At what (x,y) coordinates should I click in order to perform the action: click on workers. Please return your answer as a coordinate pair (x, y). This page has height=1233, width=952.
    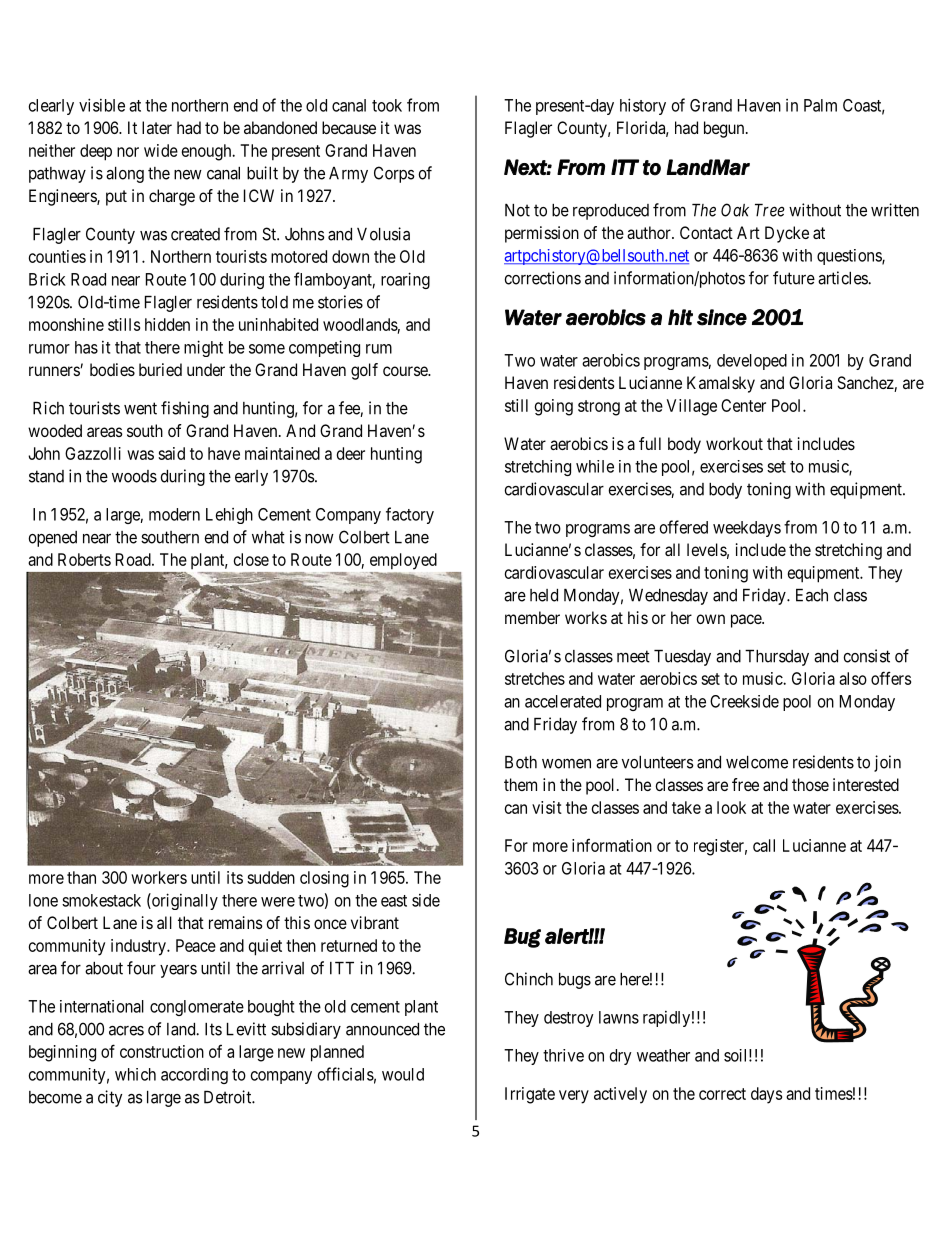
    Looking at the image, I should click on (159, 877).
